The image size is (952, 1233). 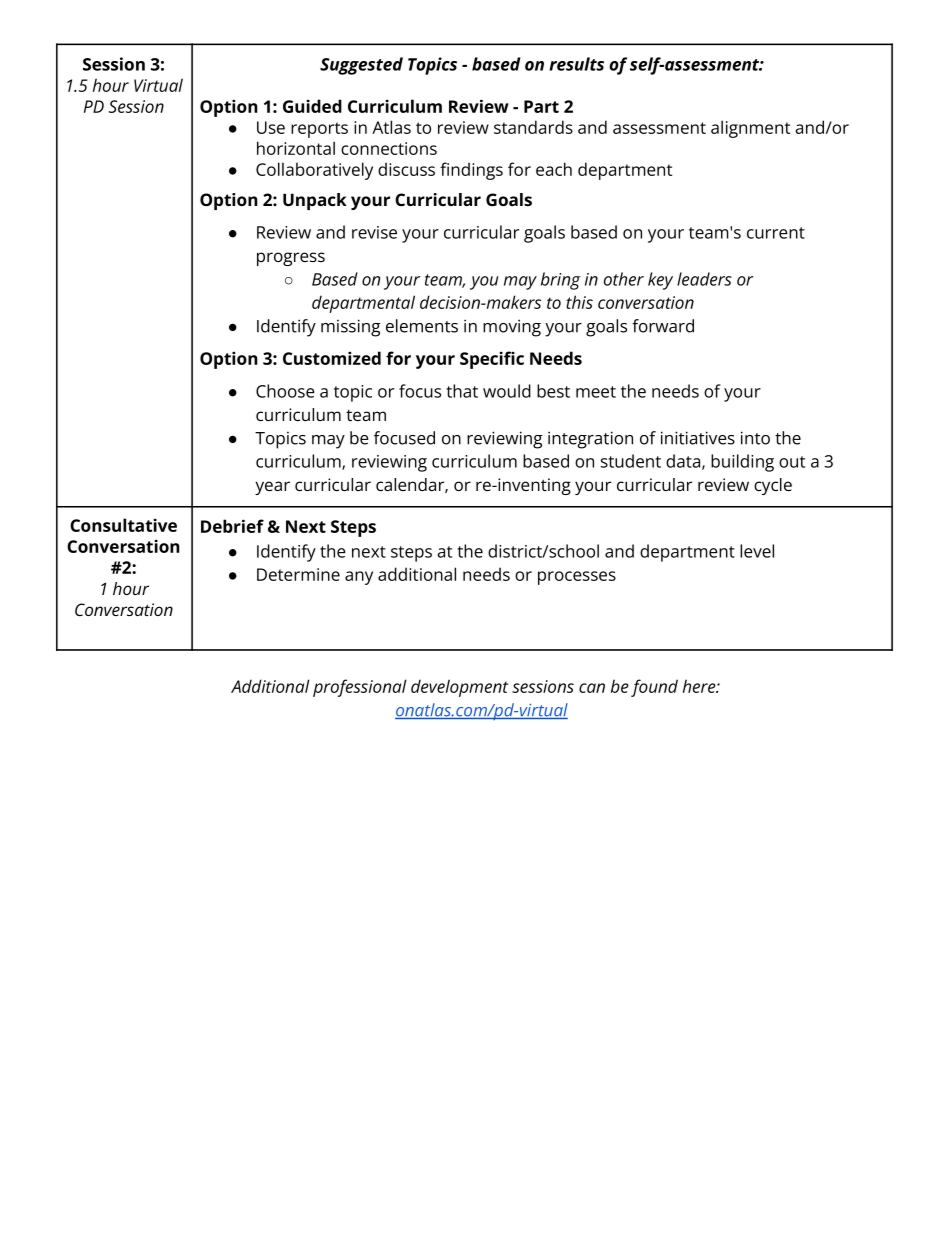 What do you see at coordinates (663, 326) in the screenshot?
I see `forward` at bounding box center [663, 326].
